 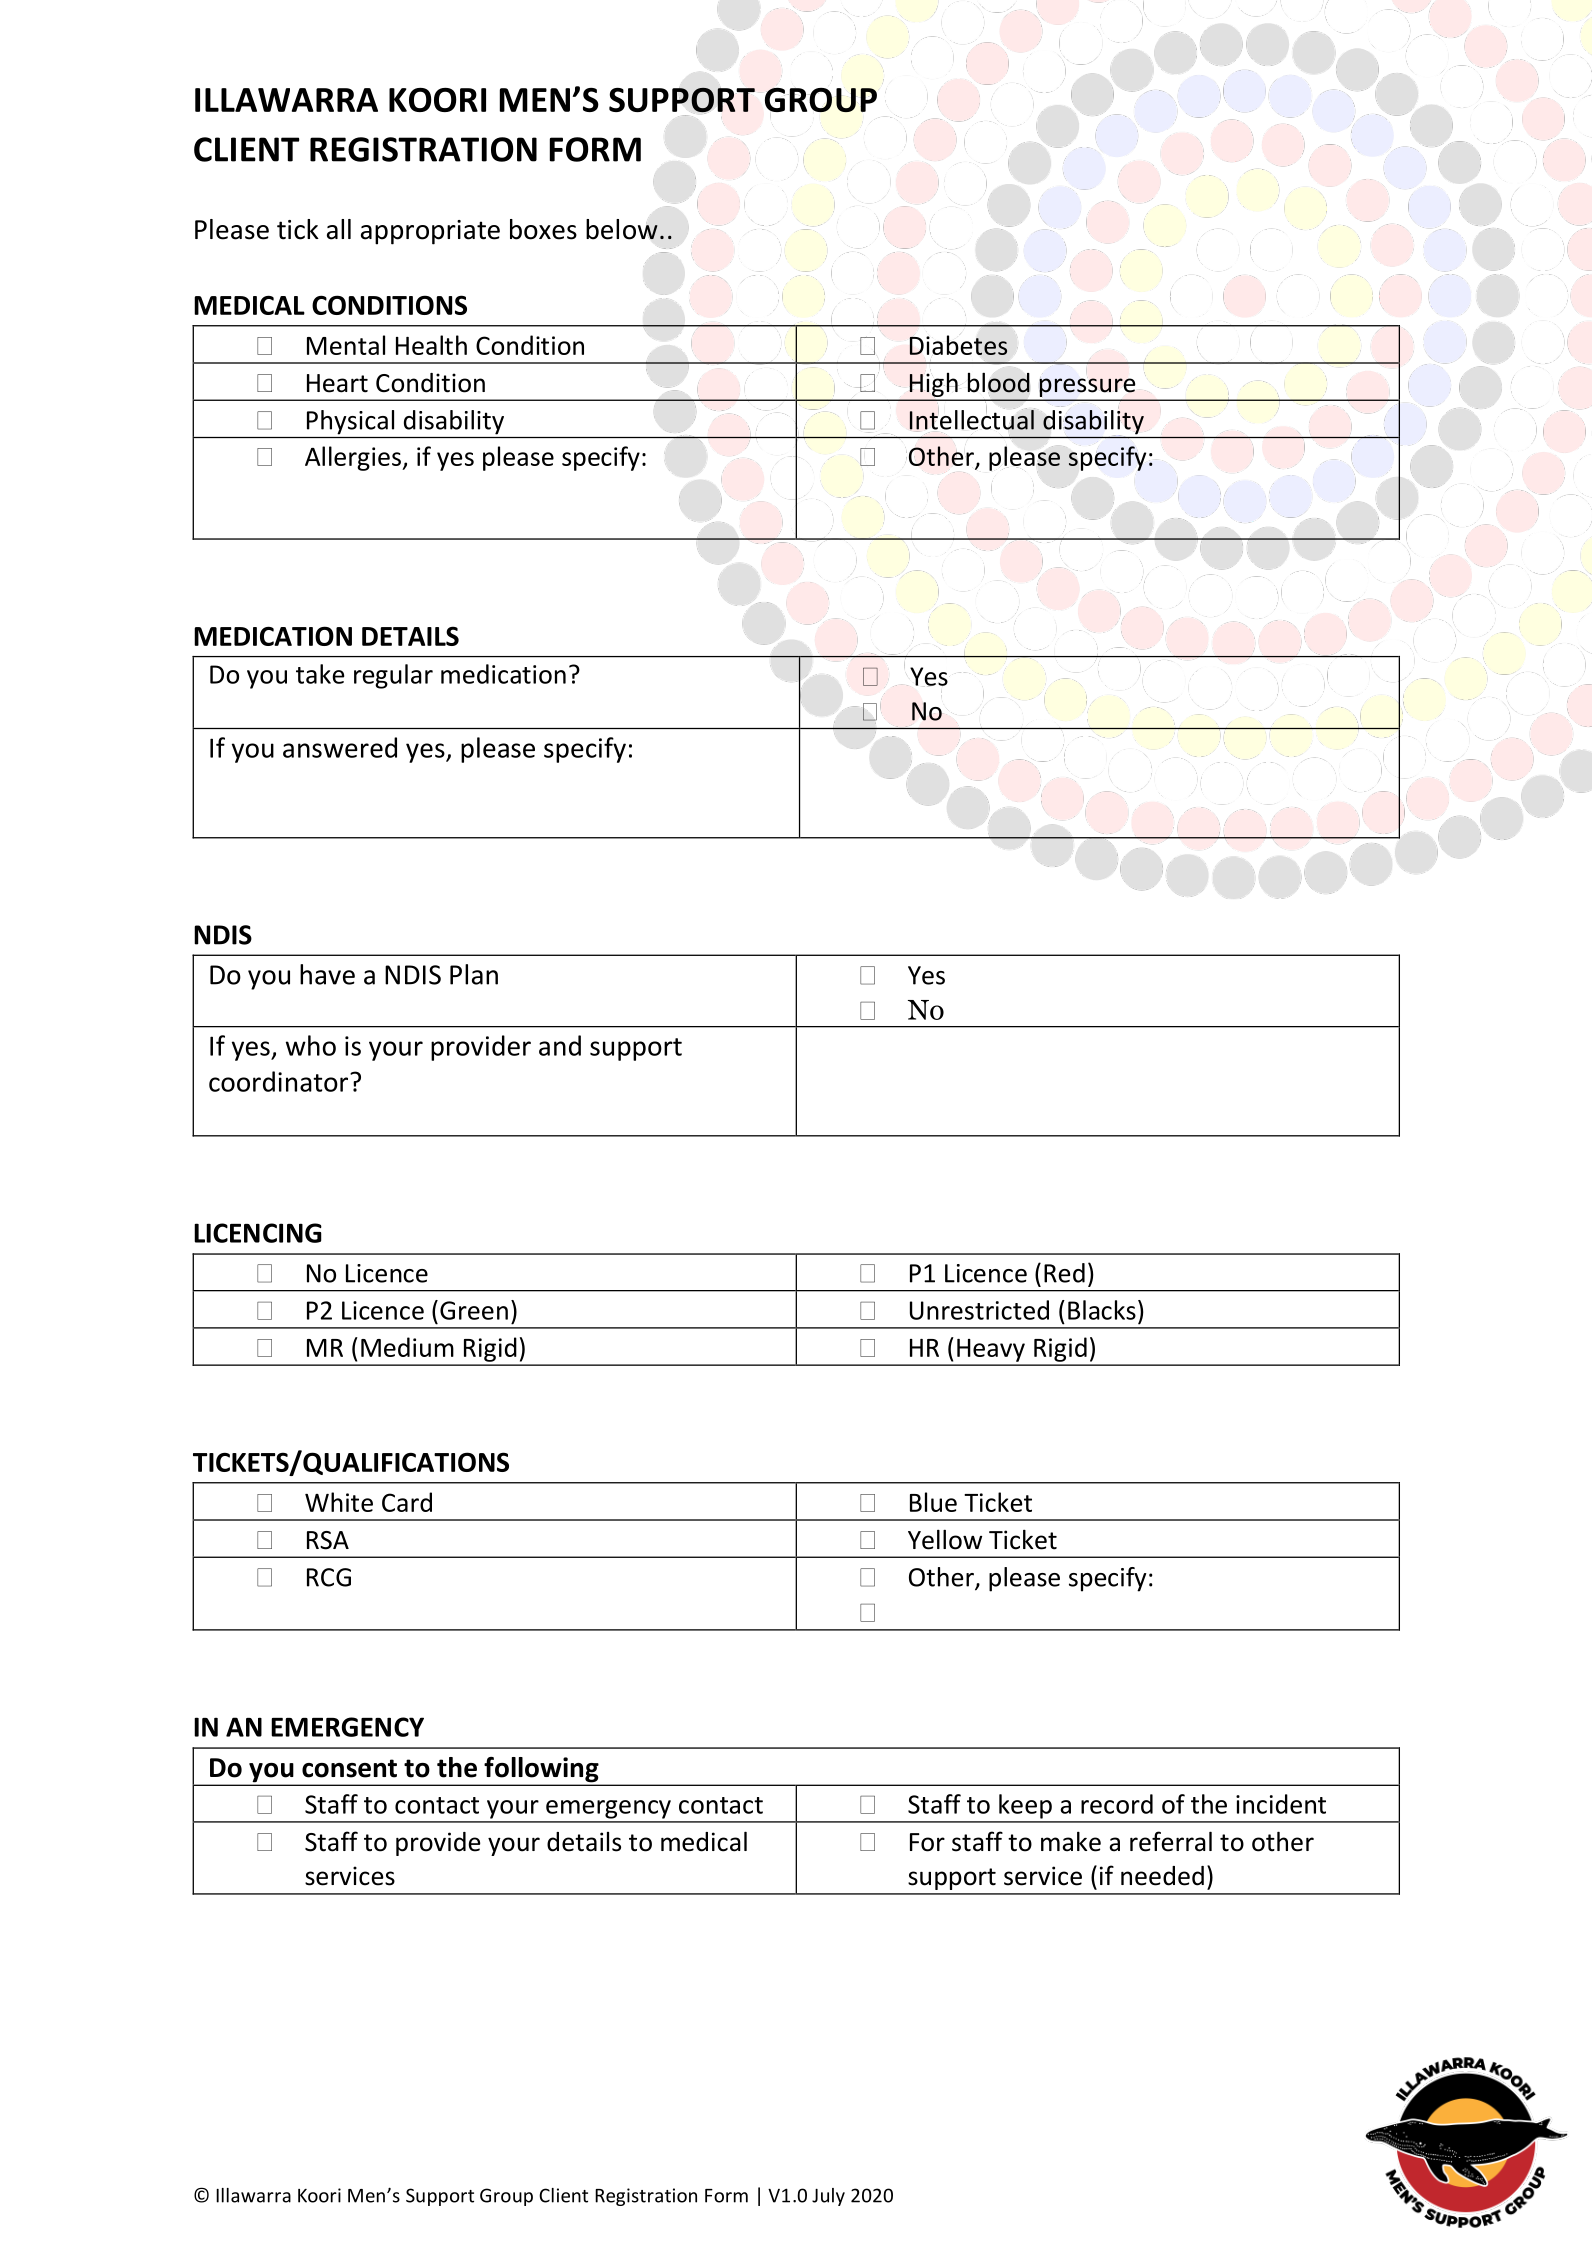 I want to click on Intellectual, so click(x=972, y=419).
